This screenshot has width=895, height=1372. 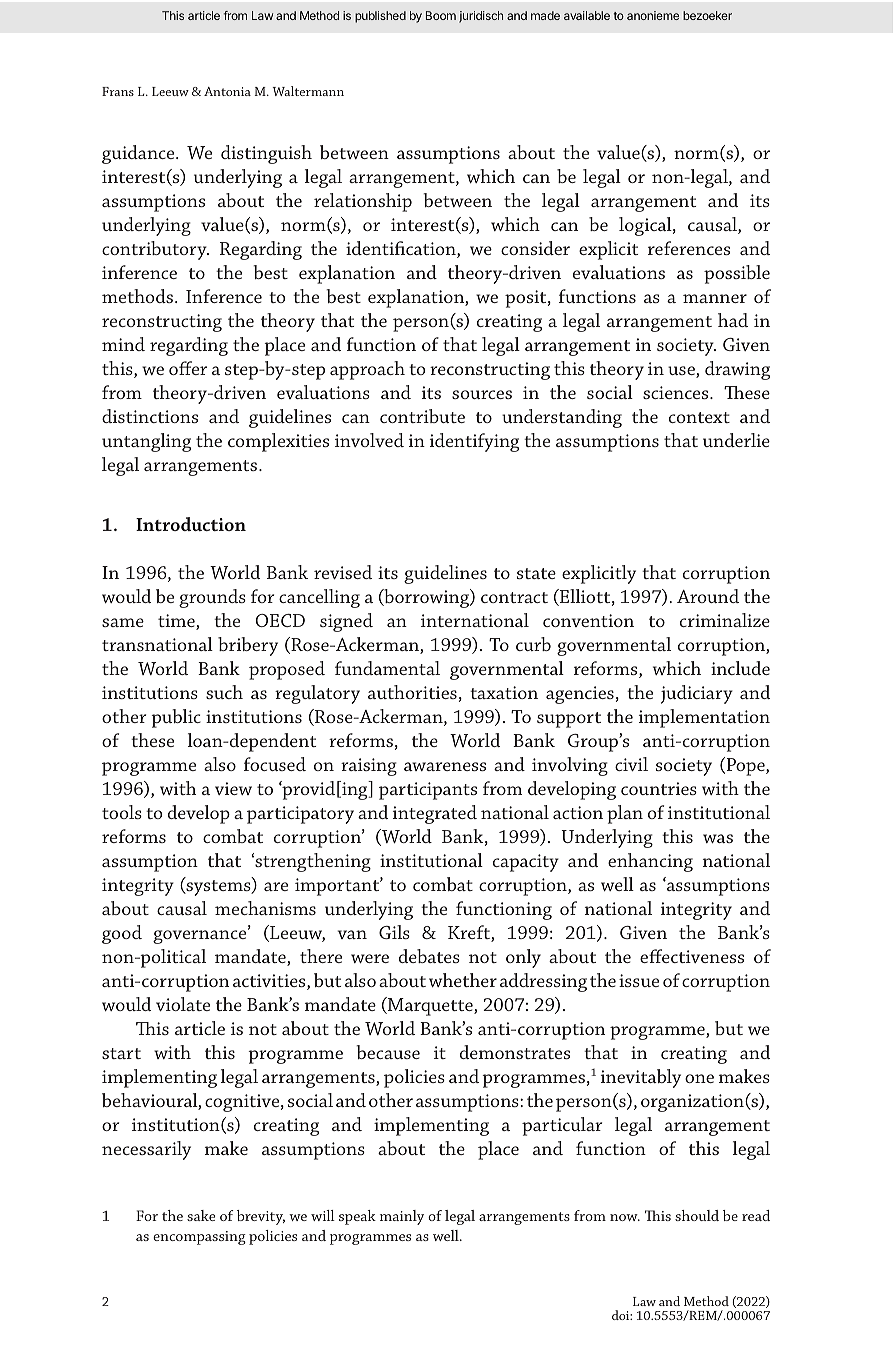 What do you see at coordinates (183, 1004) in the screenshot?
I see `violate` at bounding box center [183, 1004].
